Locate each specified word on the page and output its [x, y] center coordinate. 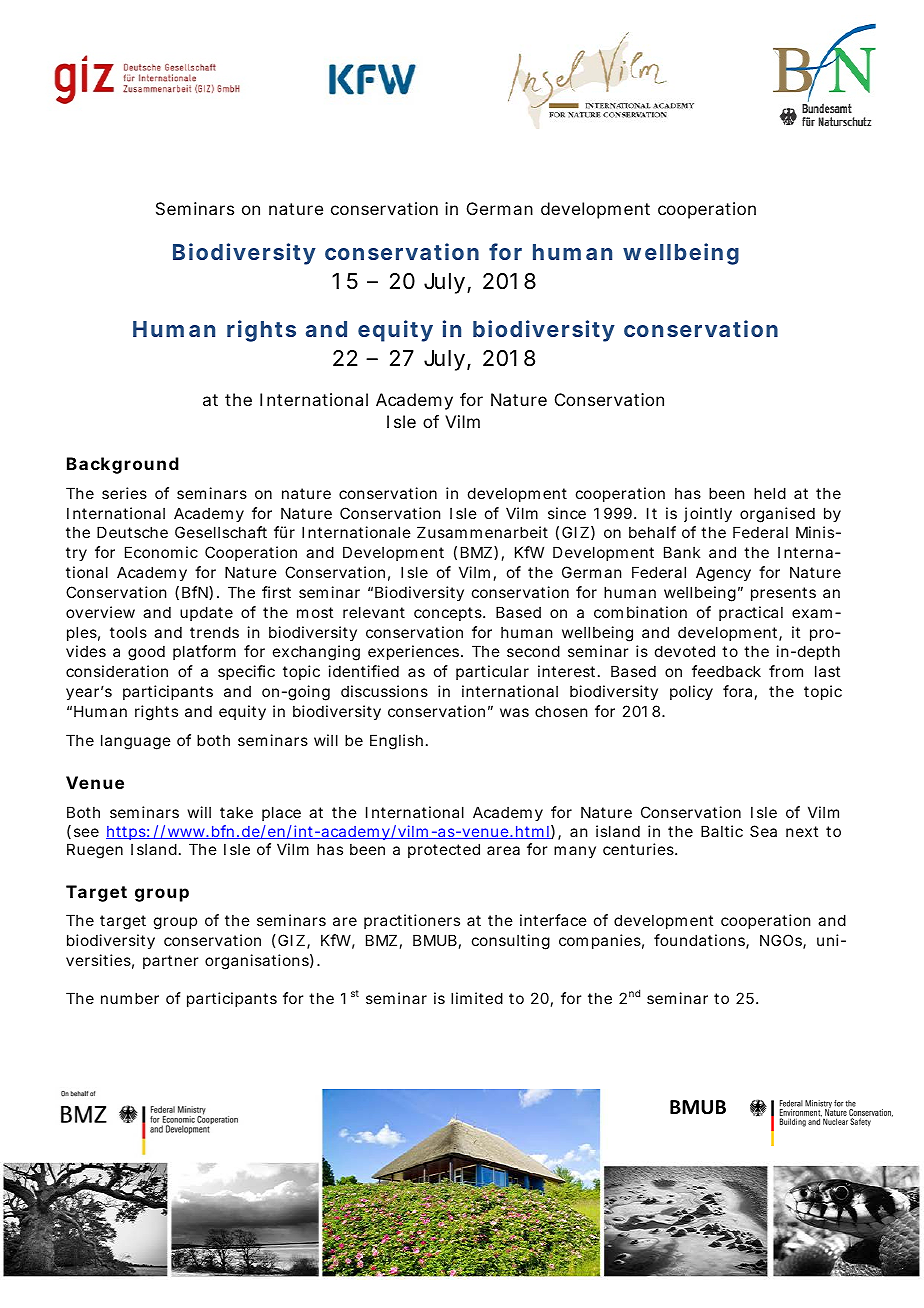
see [86, 832]
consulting [511, 942]
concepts [449, 614]
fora [737, 691]
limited [477, 998]
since [567, 513]
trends [214, 632]
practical [751, 613]
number [130, 998]
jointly [708, 514]
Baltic [722, 831]
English [396, 742]
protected [444, 850]
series [124, 493]
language [136, 742]
